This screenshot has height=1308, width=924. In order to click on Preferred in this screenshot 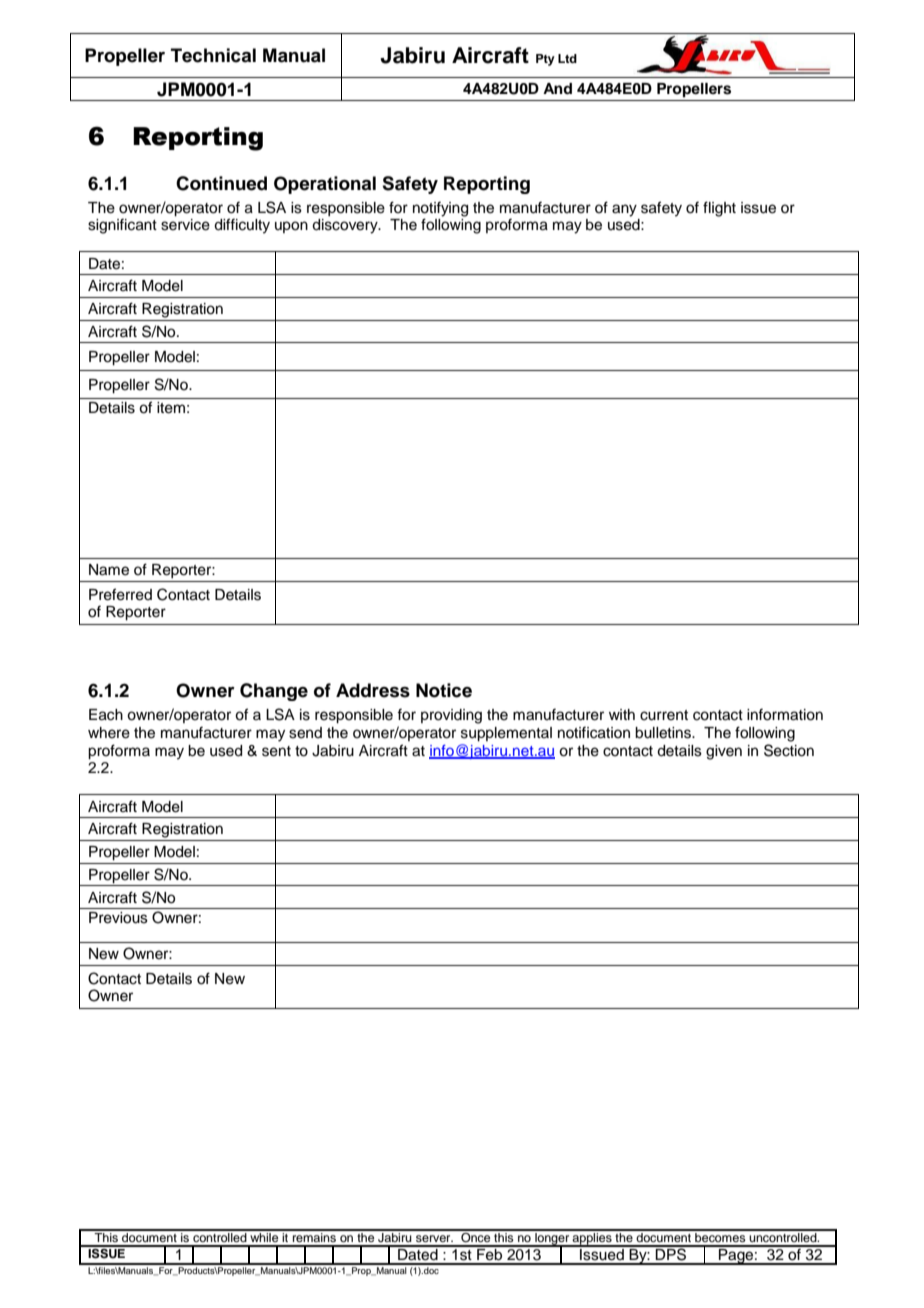, I will do `click(120, 594)`.
